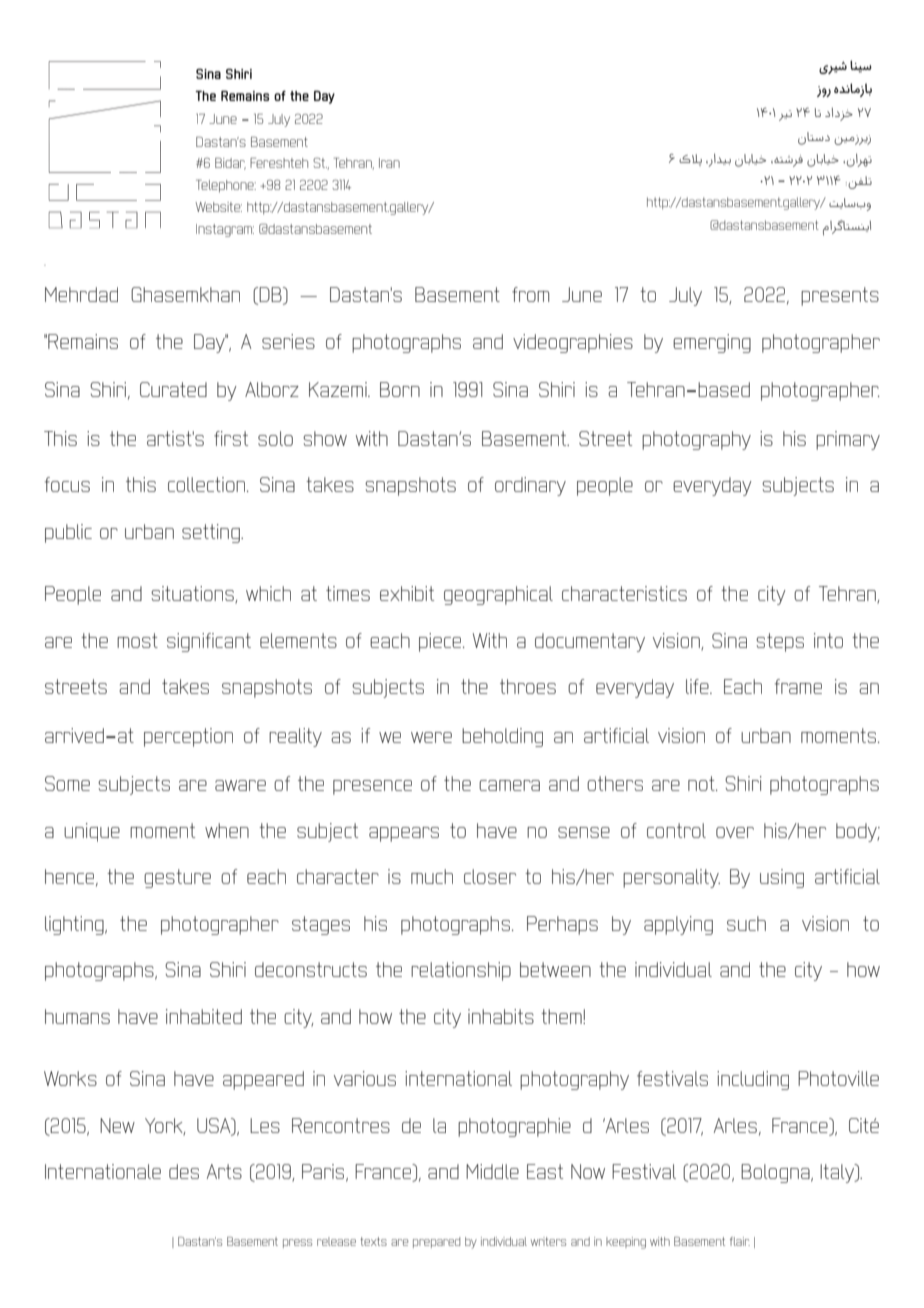 The height and width of the page is (1308, 924). Describe the element at coordinates (219, 207) in the page. I see `Website` at that location.
